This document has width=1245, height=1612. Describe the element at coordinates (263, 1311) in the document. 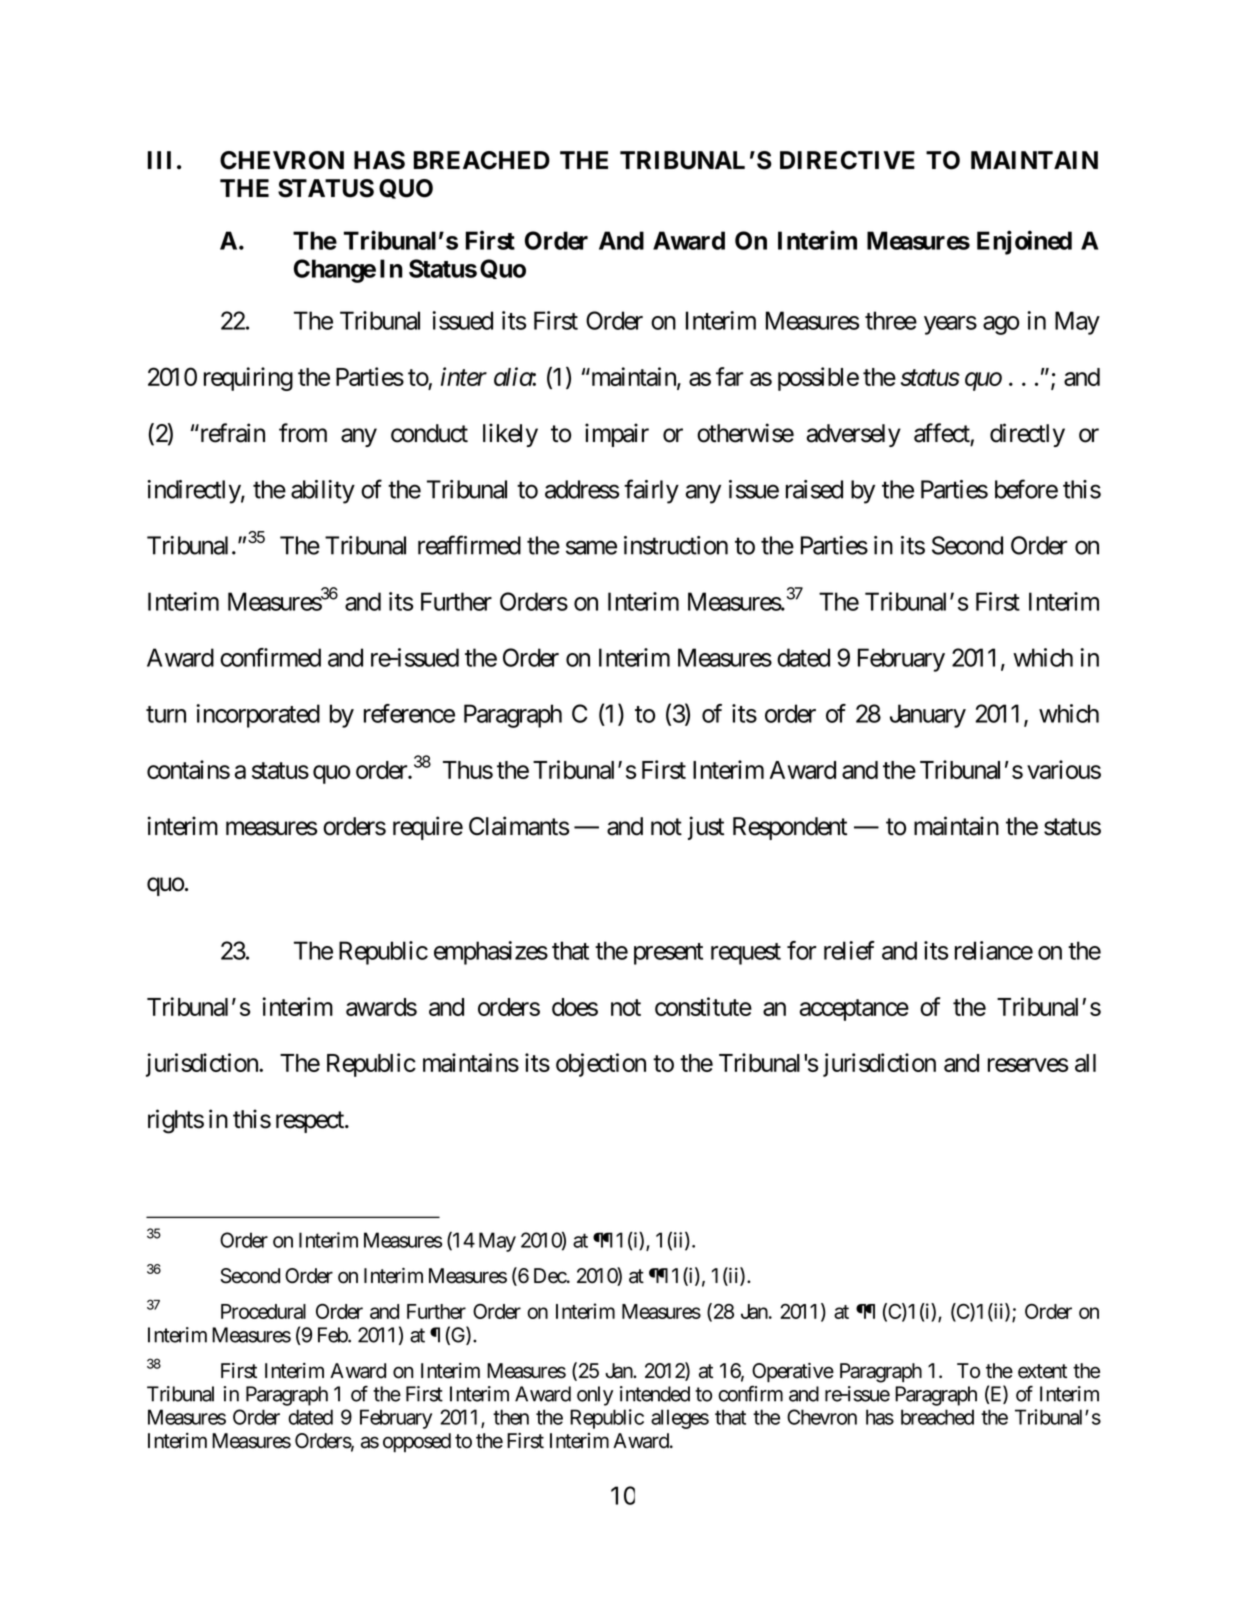

I see `Procedural` at that location.
